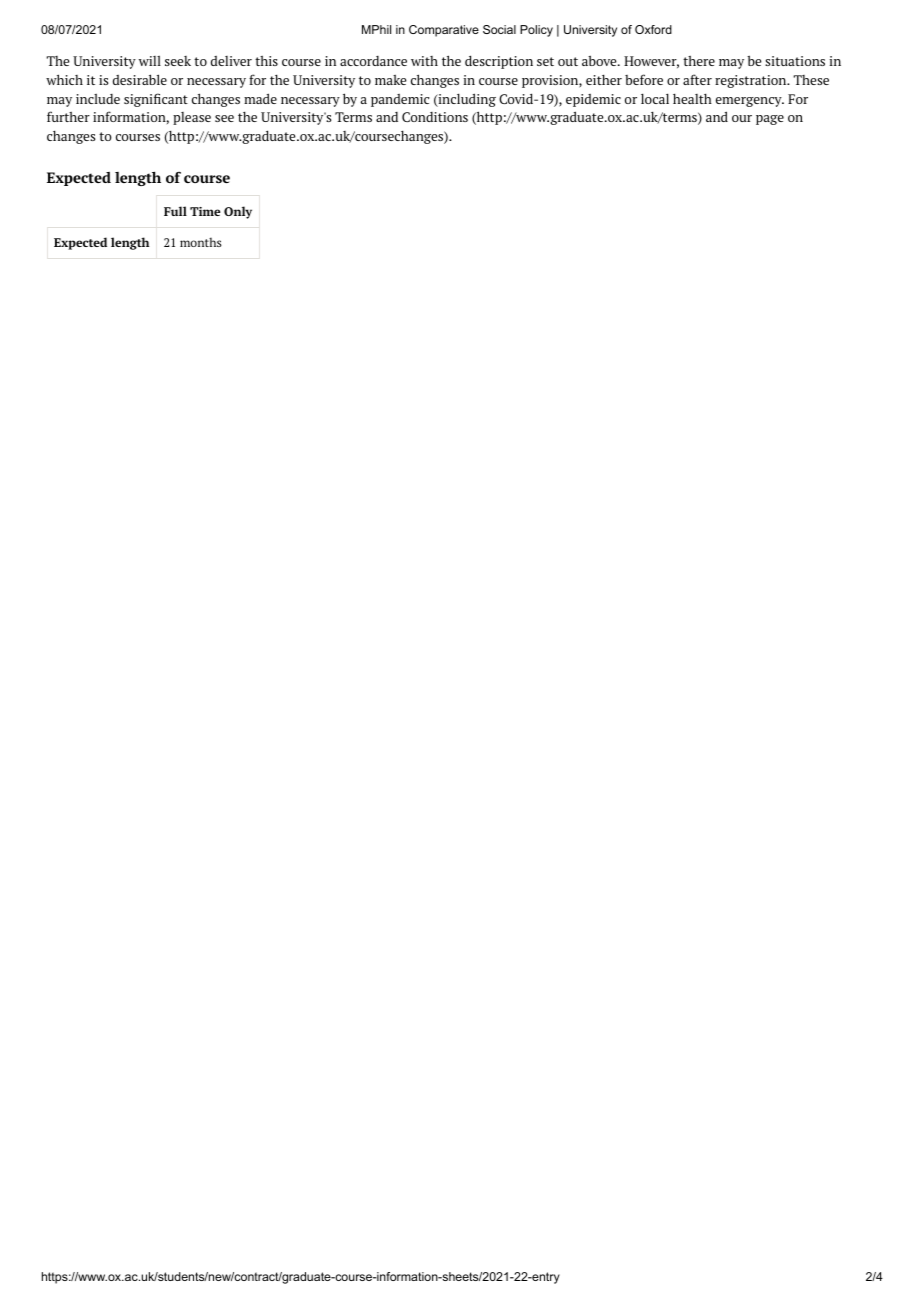 This page has height=1308, width=924. I want to click on page, so click(770, 120).
